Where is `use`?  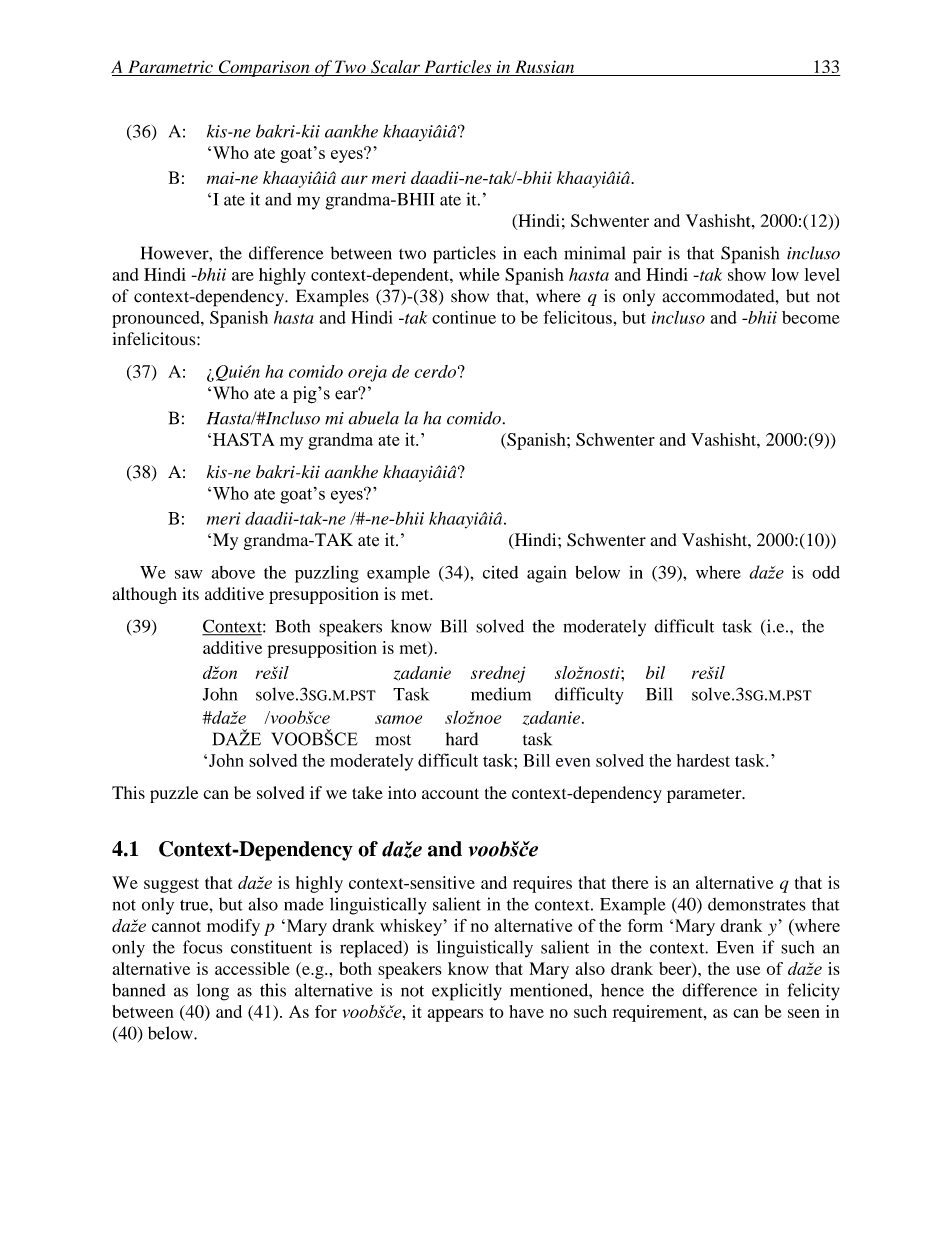 use is located at coordinates (748, 970).
